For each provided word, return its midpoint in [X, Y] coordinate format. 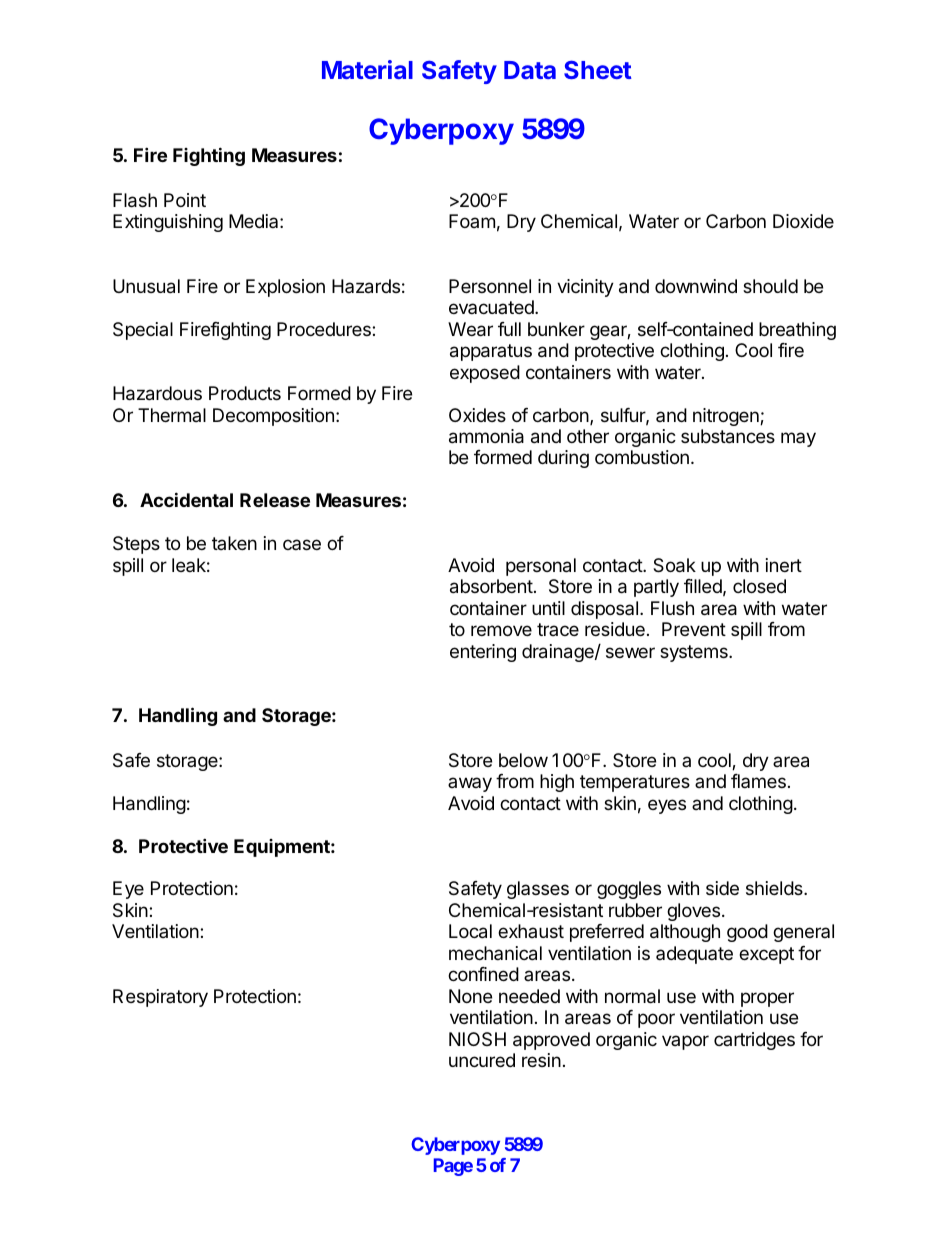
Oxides [477, 415]
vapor [685, 1042]
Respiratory [160, 998]
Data [530, 70]
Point [185, 200]
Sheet [598, 69]
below [523, 760]
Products [245, 393]
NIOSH [477, 1039]
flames [758, 781]
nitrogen [727, 417]
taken [234, 543]
